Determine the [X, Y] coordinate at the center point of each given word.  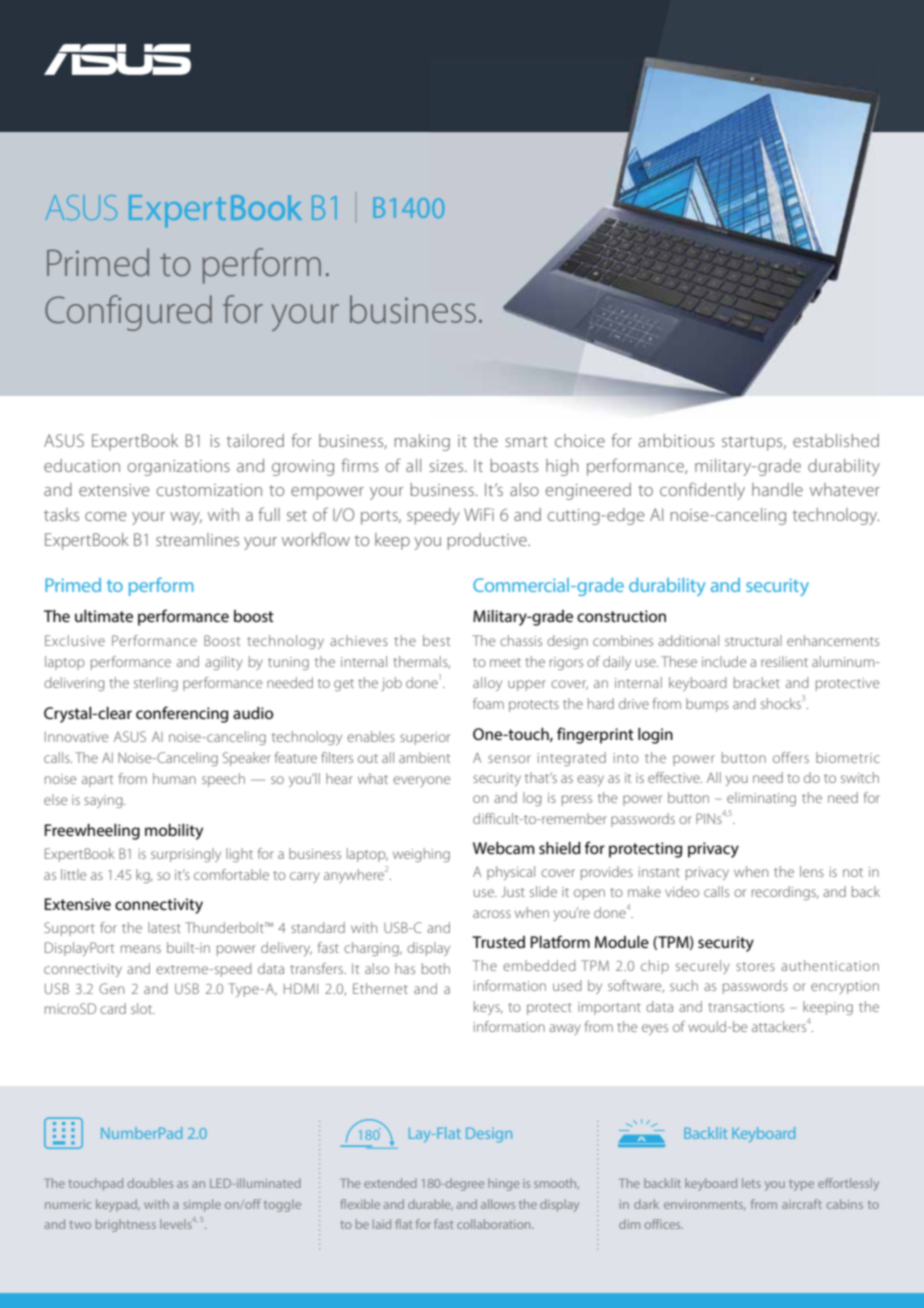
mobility [174, 832]
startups [753, 443]
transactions [746, 1007]
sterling [156, 684]
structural [753, 640]
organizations [178, 468]
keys [488, 1008]
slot [143, 1008]
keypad [118, 1205]
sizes [447, 466]
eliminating [761, 799]
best [436, 640]
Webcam [503, 848]
